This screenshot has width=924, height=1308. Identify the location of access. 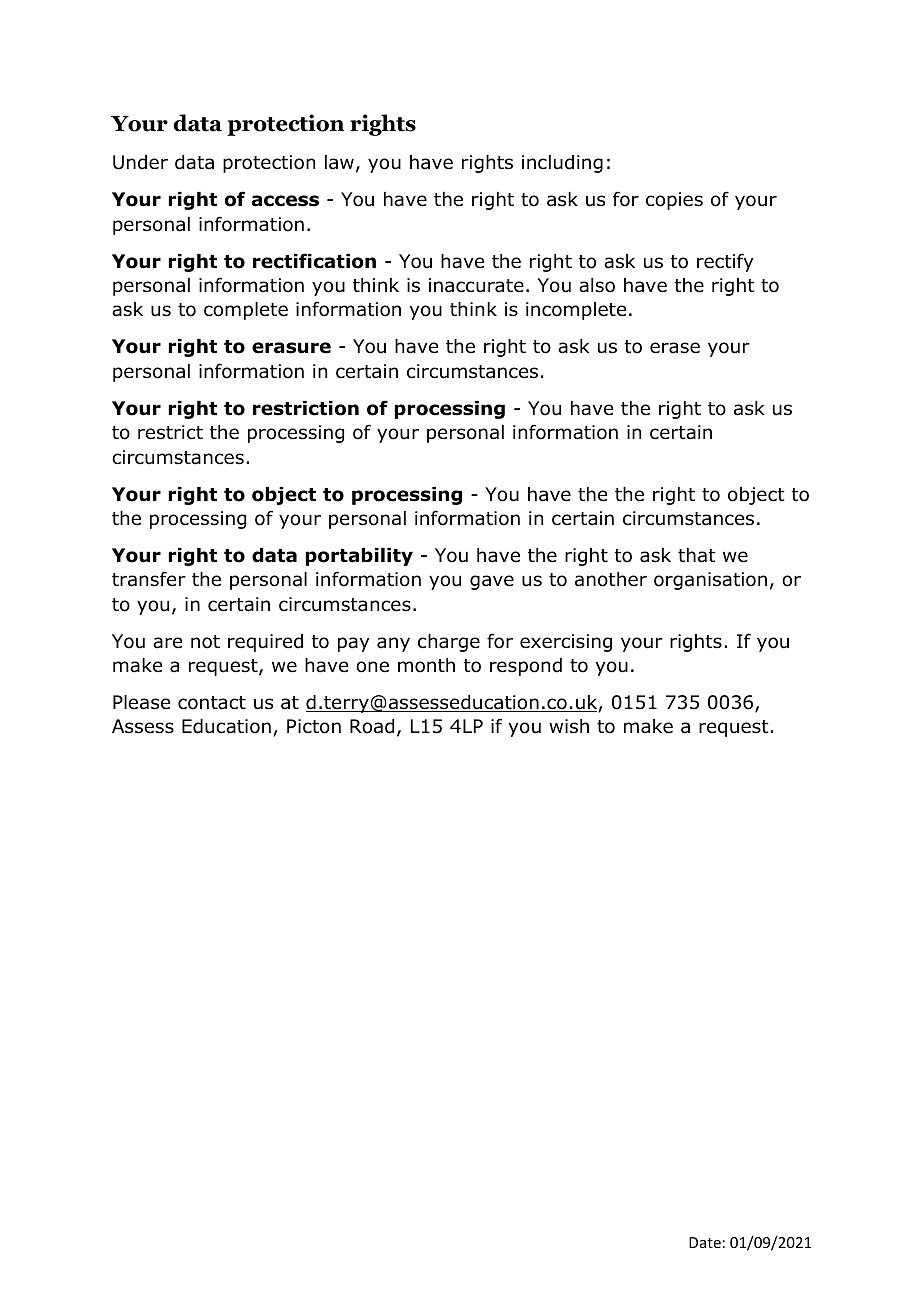
(285, 201).
